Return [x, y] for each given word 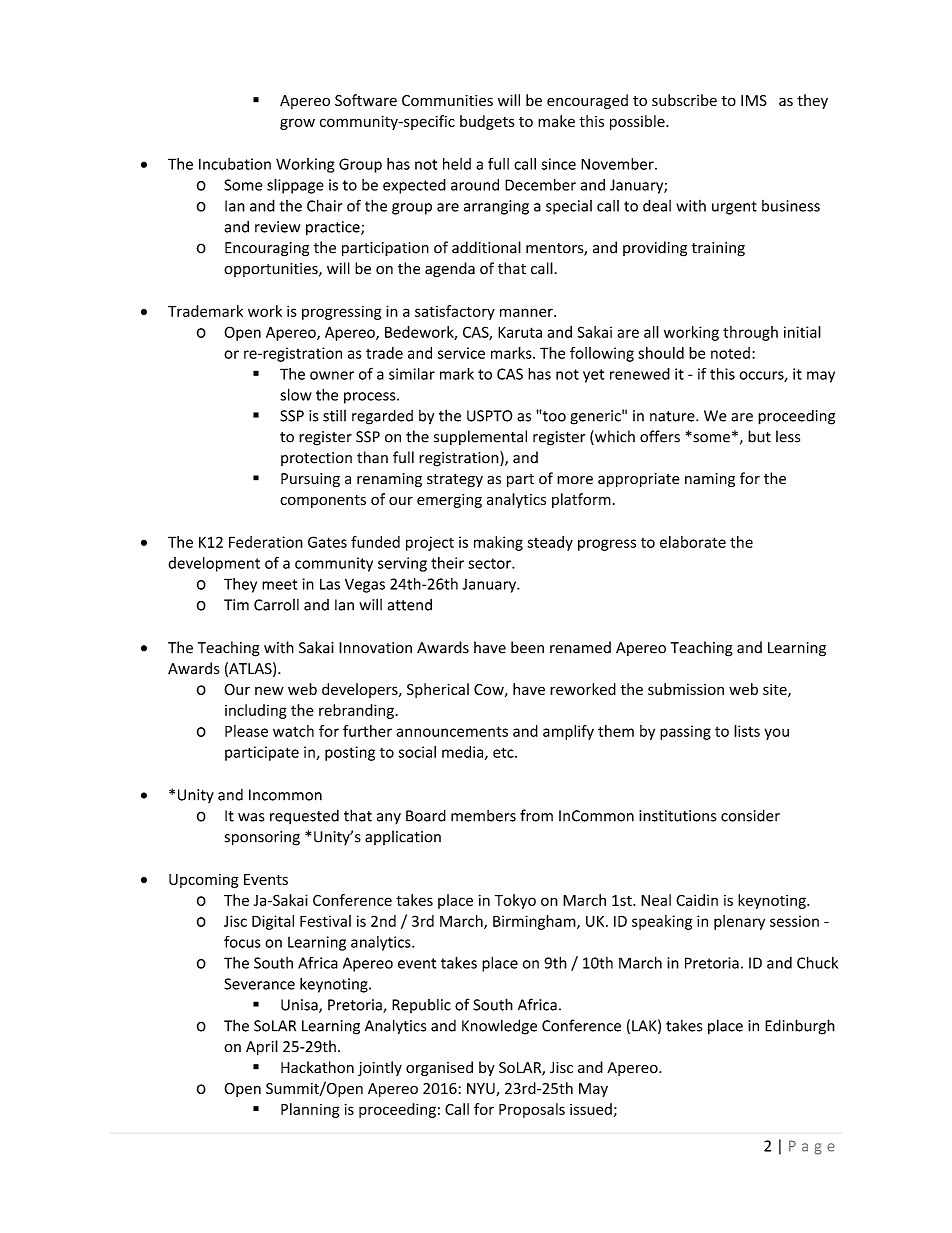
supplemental [480, 437]
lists [747, 731]
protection [316, 459]
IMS [754, 100]
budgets [487, 122]
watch [293, 731]
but [759, 436]
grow [297, 124]
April [262, 1047]
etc [504, 752]
